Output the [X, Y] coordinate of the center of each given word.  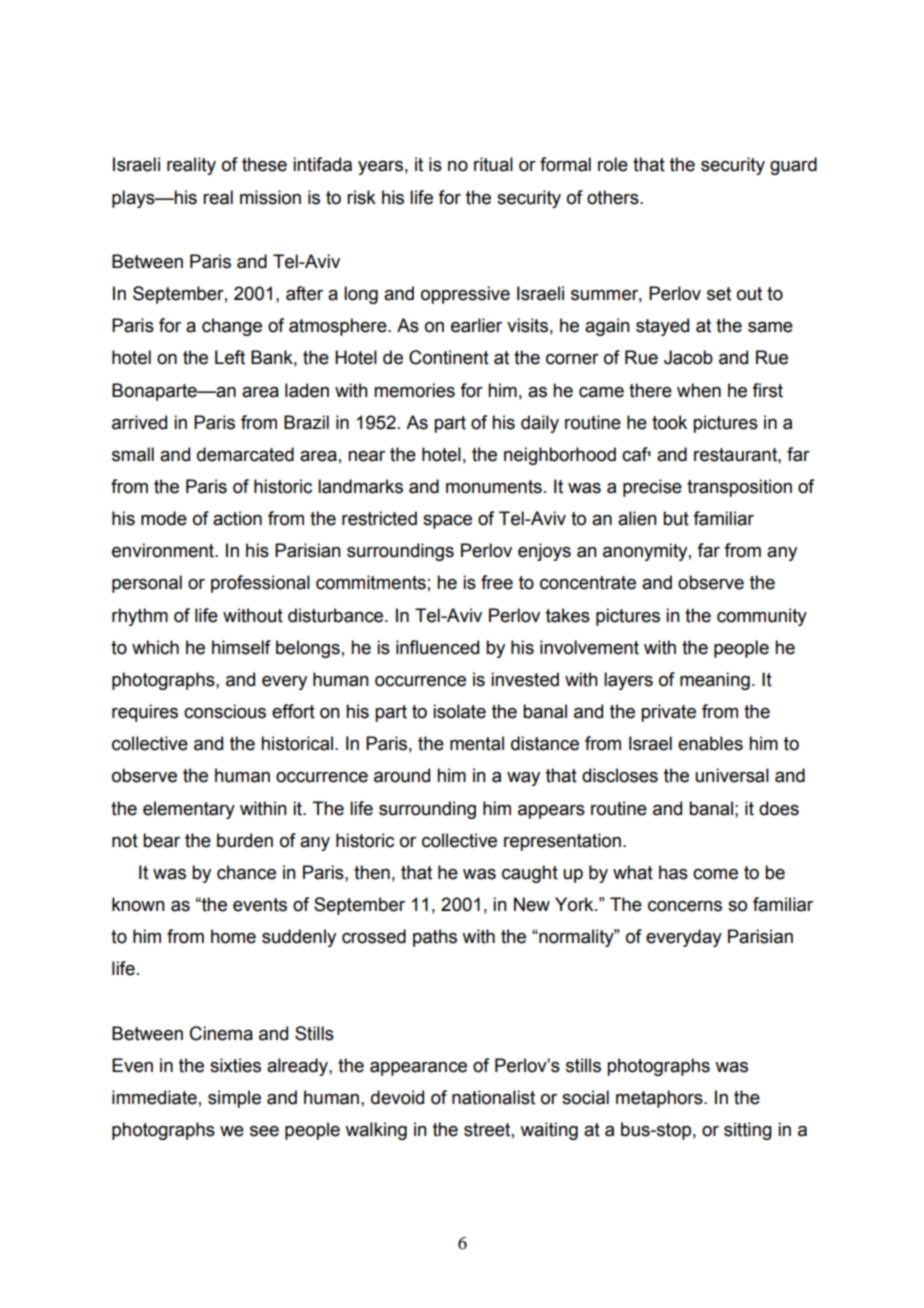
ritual [493, 164]
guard [793, 166]
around [402, 775]
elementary [189, 810]
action [237, 518]
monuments [494, 487]
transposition [739, 488]
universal [732, 775]
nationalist [493, 1097]
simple [234, 1099]
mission [270, 197]
